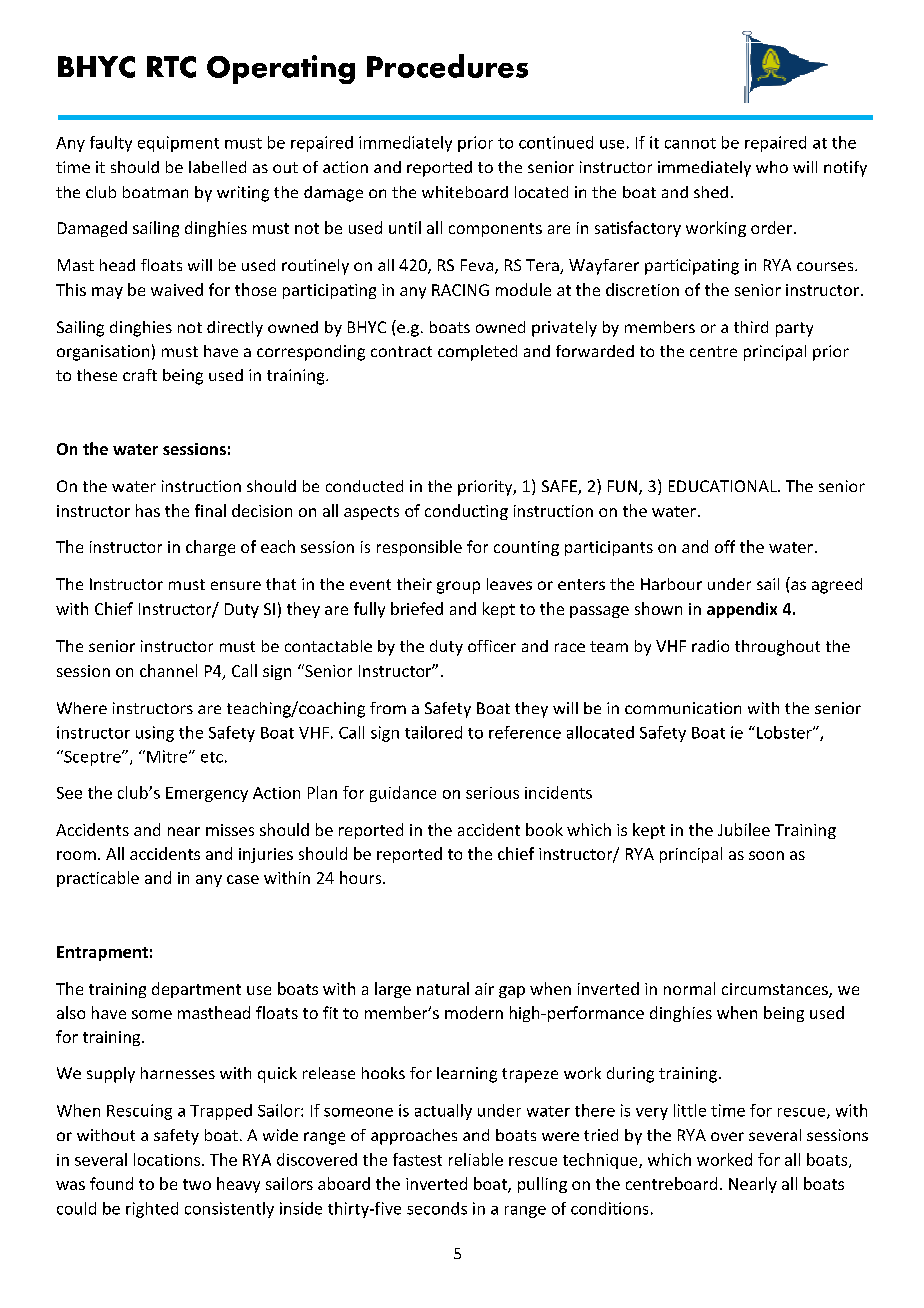 The width and height of the screenshot is (924, 1308). What do you see at coordinates (171, 67) in the screenshot?
I see `RTC` at bounding box center [171, 67].
